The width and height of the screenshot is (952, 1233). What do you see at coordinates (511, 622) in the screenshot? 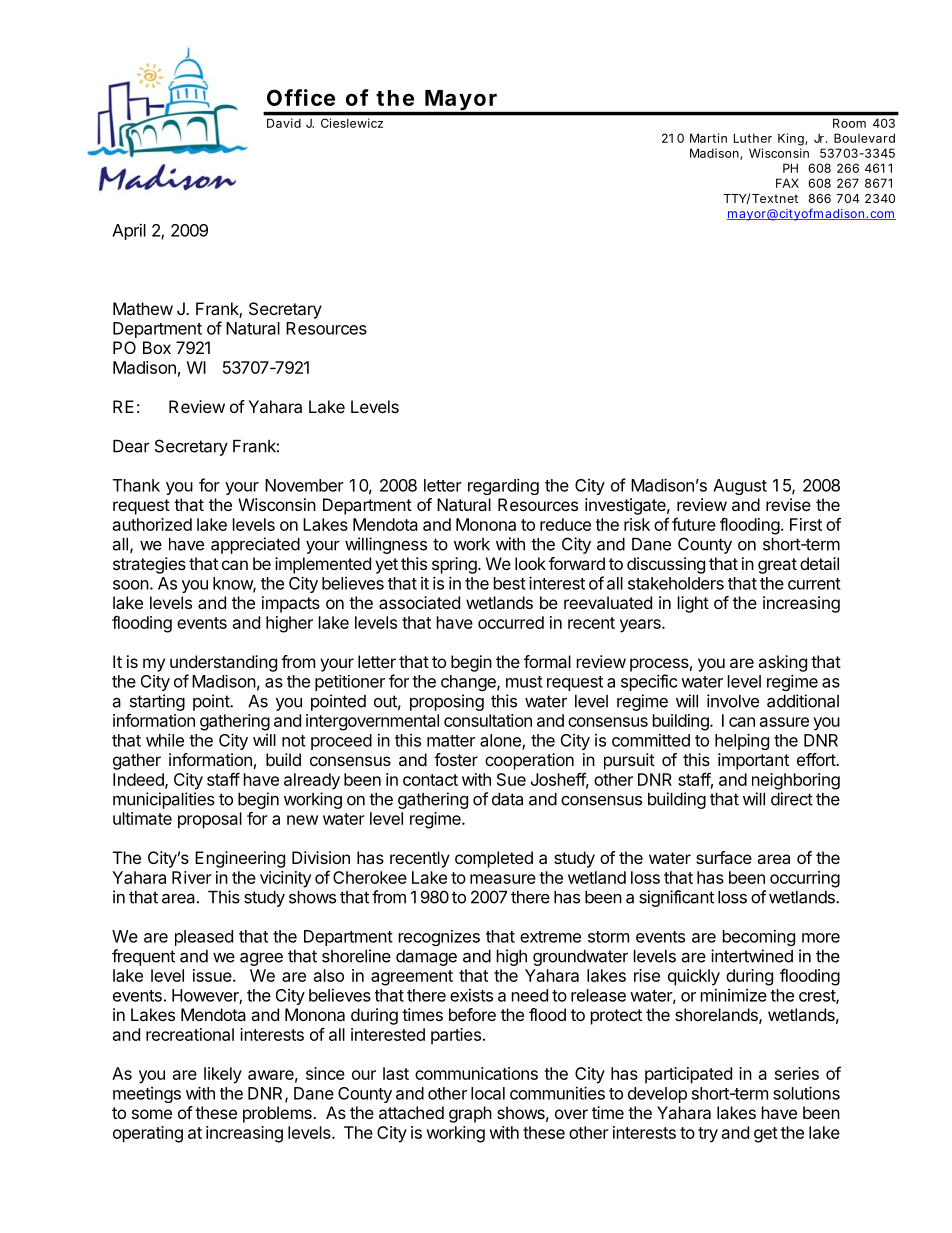
I see `occurred` at bounding box center [511, 622].
